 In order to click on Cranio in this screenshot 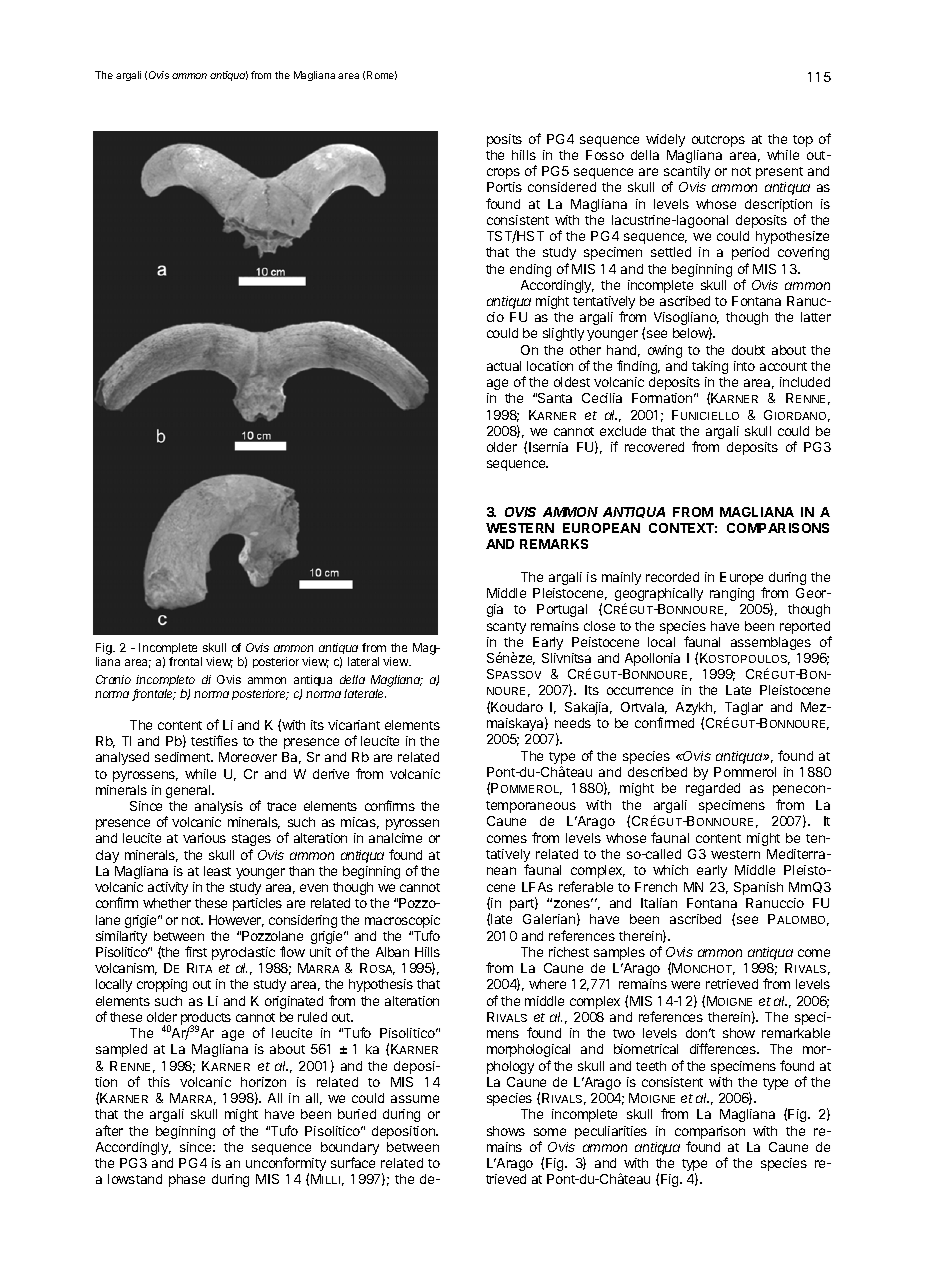, I will do `click(113, 679)`.
